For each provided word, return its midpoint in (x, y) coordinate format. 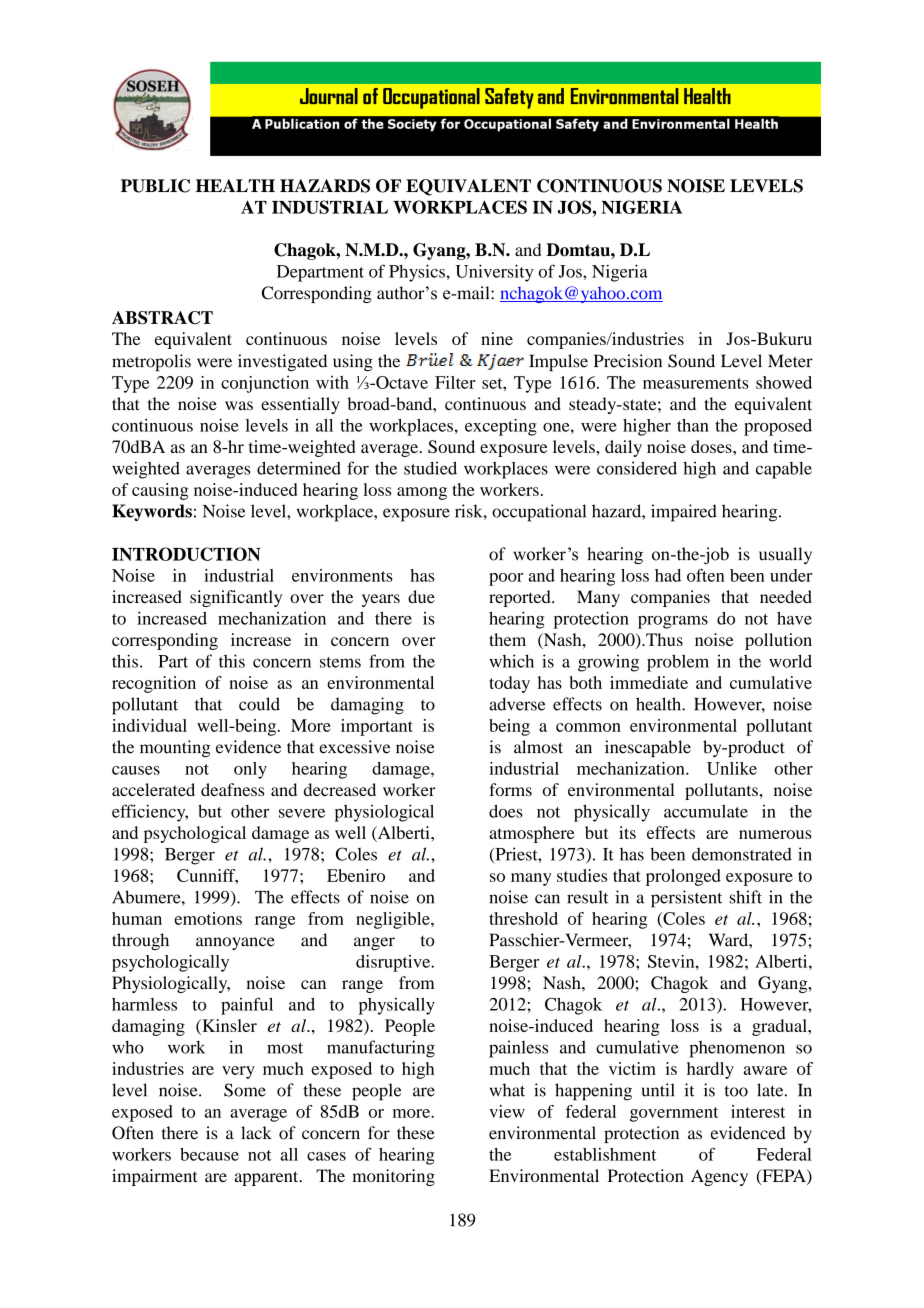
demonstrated (742, 854)
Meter (790, 361)
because (209, 1154)
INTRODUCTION (186, 554)
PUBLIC (155, 186)
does (506, 811)
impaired (684, 513)
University (494, 273)
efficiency (150, 813)
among (422, 493)
